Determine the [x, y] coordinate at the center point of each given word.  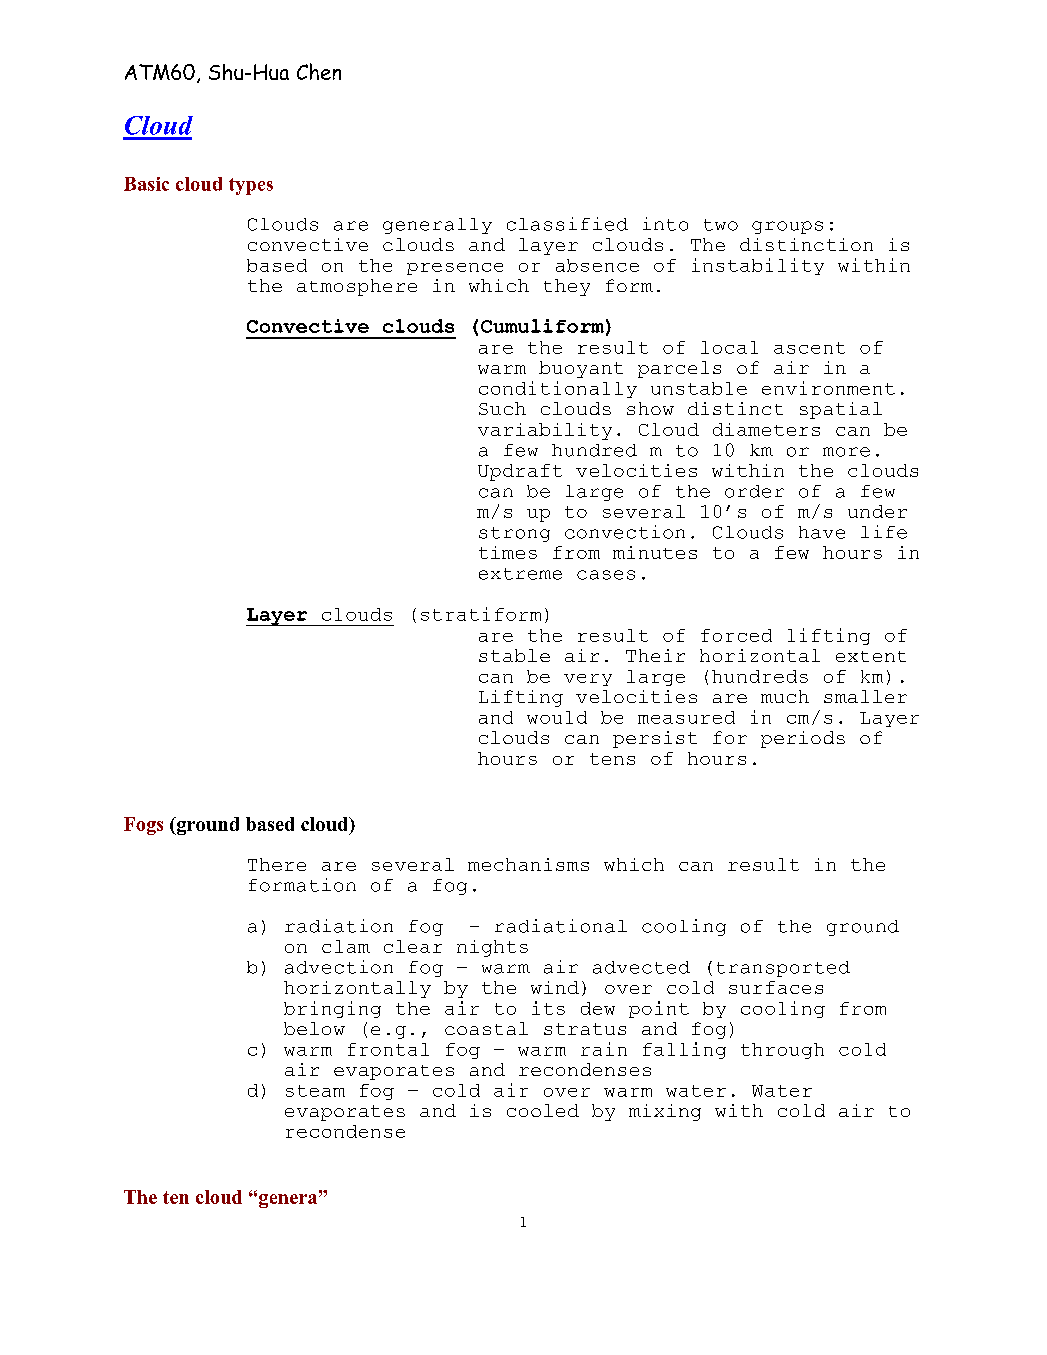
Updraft [520, 472]
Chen [319, 71]
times [508, 552]
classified [567, 224]
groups [787, 227]
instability [758, 266]
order [754, 491]
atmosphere [357, 287]
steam [315, 1091]
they [567, 287]
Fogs [143, 826]
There [277, 864]
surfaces [776, 987]
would [557, 717]
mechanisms [528, 864]
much [785, 696]
